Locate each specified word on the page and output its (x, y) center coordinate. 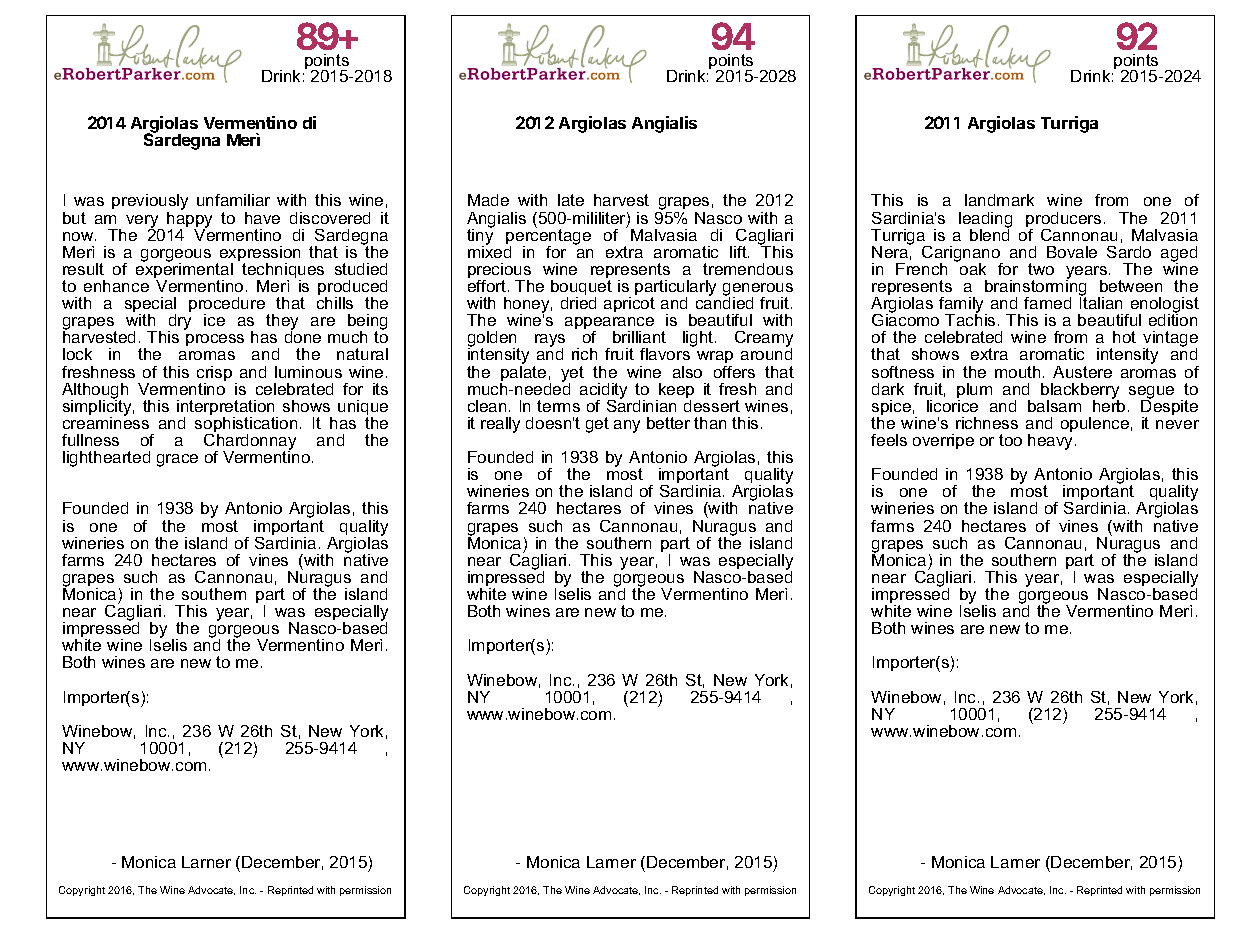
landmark (999, 200)
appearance (609, 325)
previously (150, 203)
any (627, 426)
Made (488, 200)
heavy (1052, 442)
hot (1124, 337)
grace (177, 460)
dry (179, 323)
